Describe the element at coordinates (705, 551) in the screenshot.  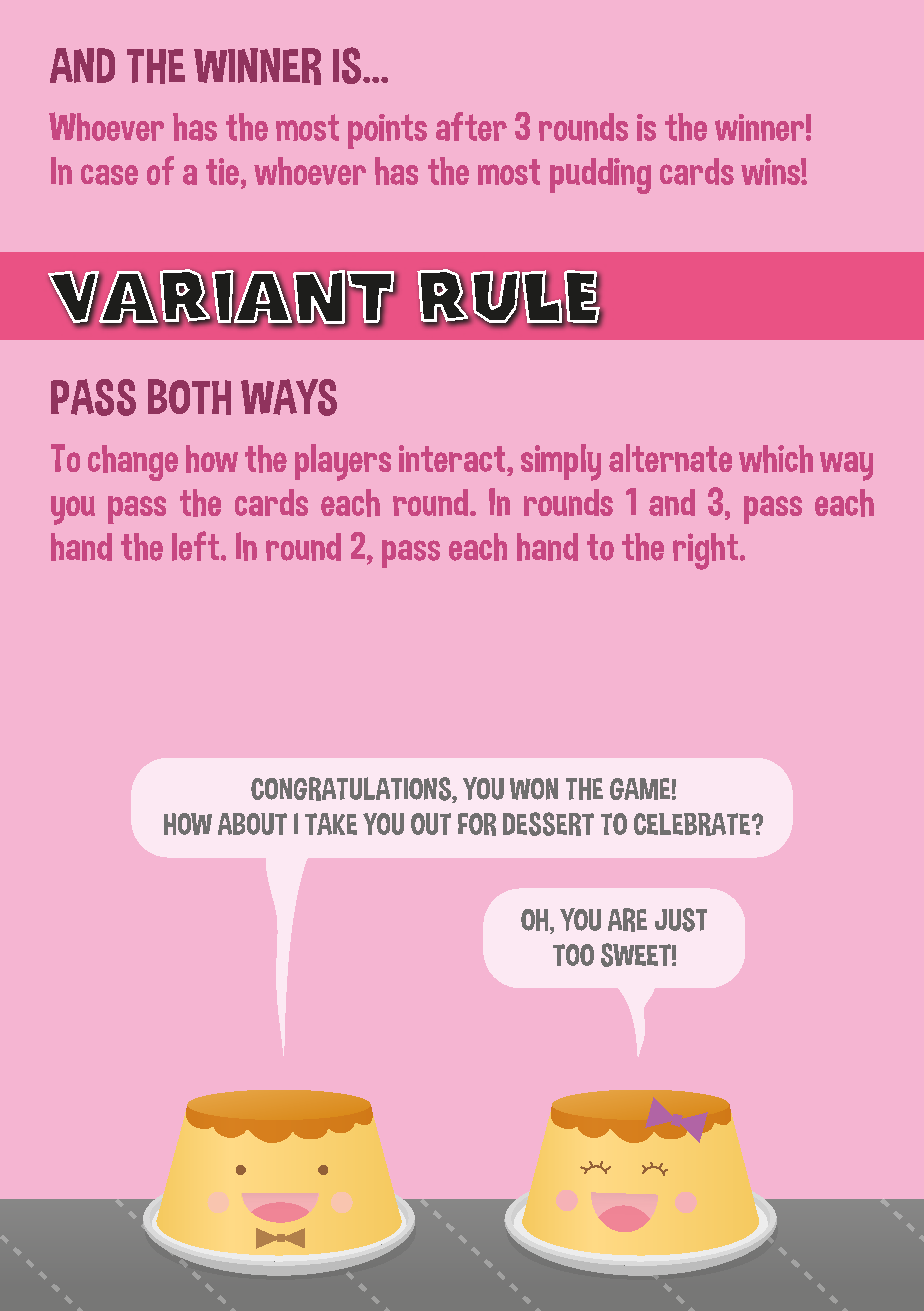
I see `right` at that location.
